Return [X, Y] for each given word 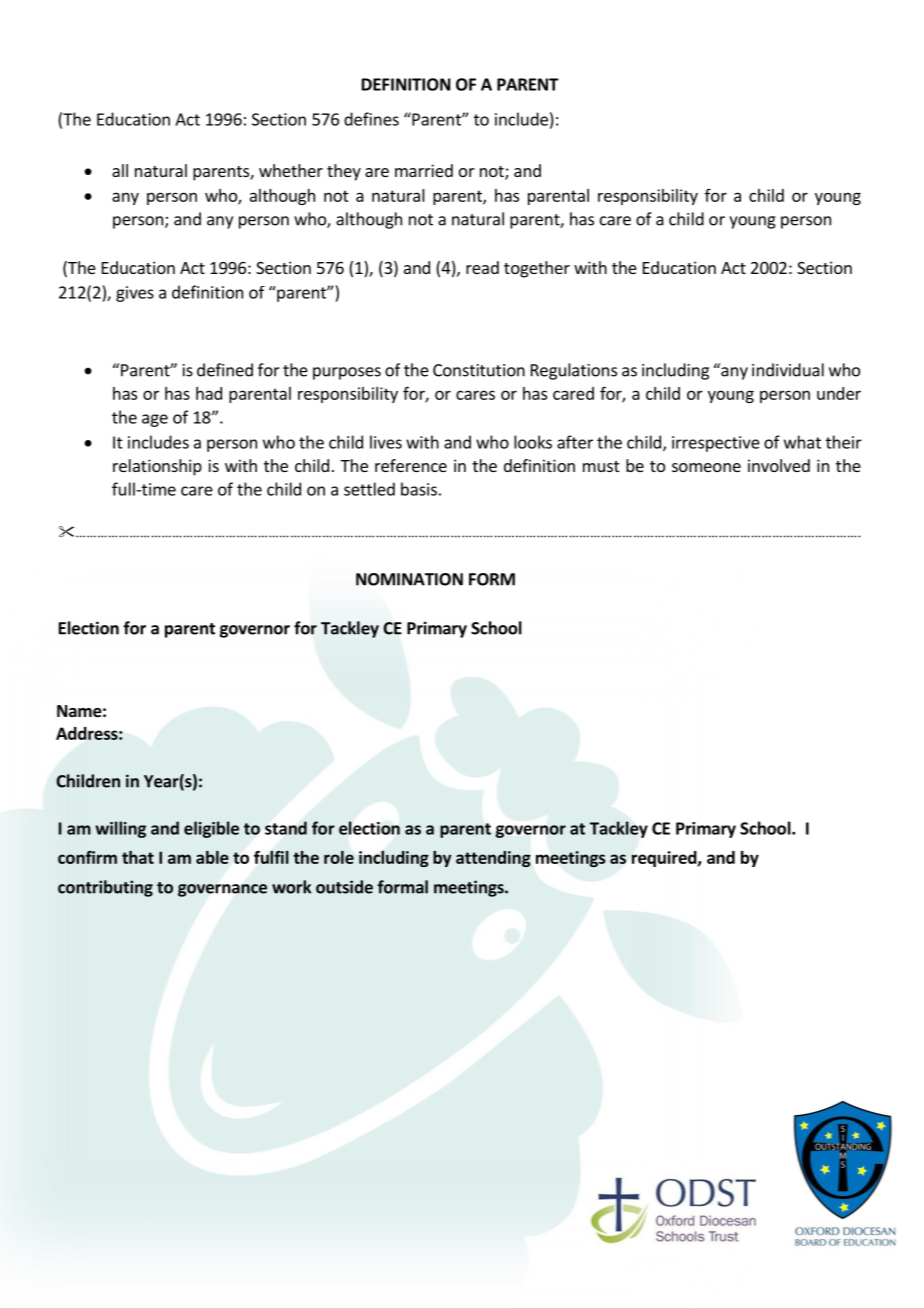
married [424, 170]
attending [493, 859]
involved [779, 465]
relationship [157, 467]
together [537, 269]
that [138, 857]
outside [344, 887]
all [120, 170]
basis [419, 489]
